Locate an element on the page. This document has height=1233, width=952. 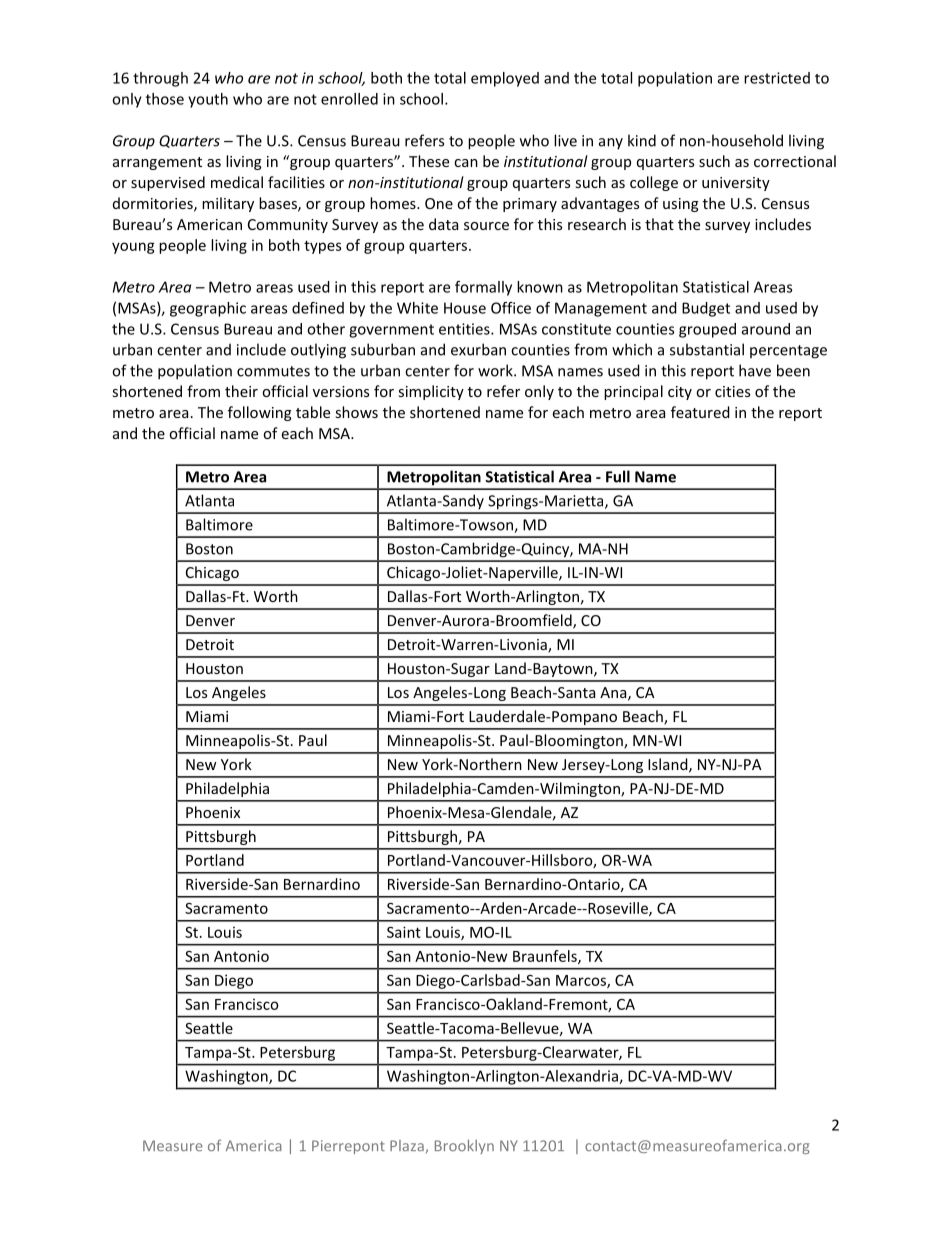
Marcos is located at coordinates (582, 981).
